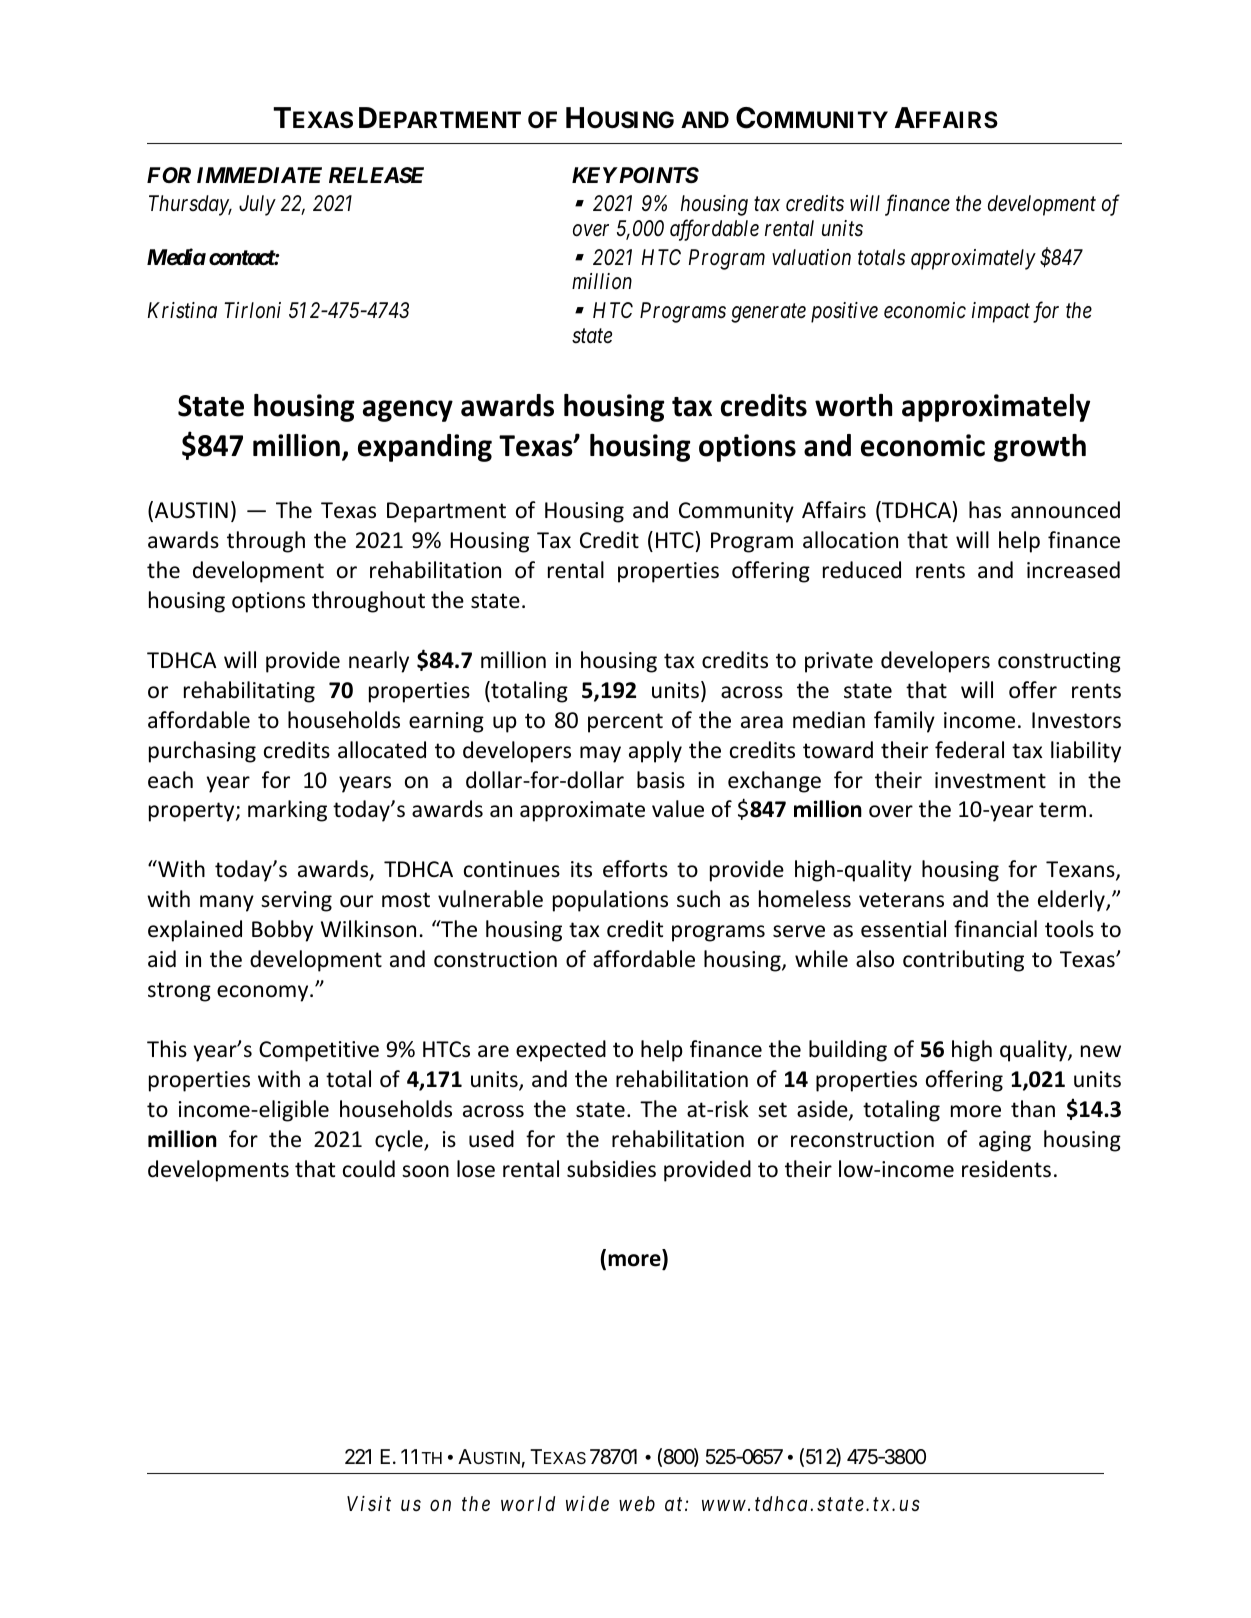 The height and width of the image is (1618, 1251). I want to click on agency, so click(408, 411).
